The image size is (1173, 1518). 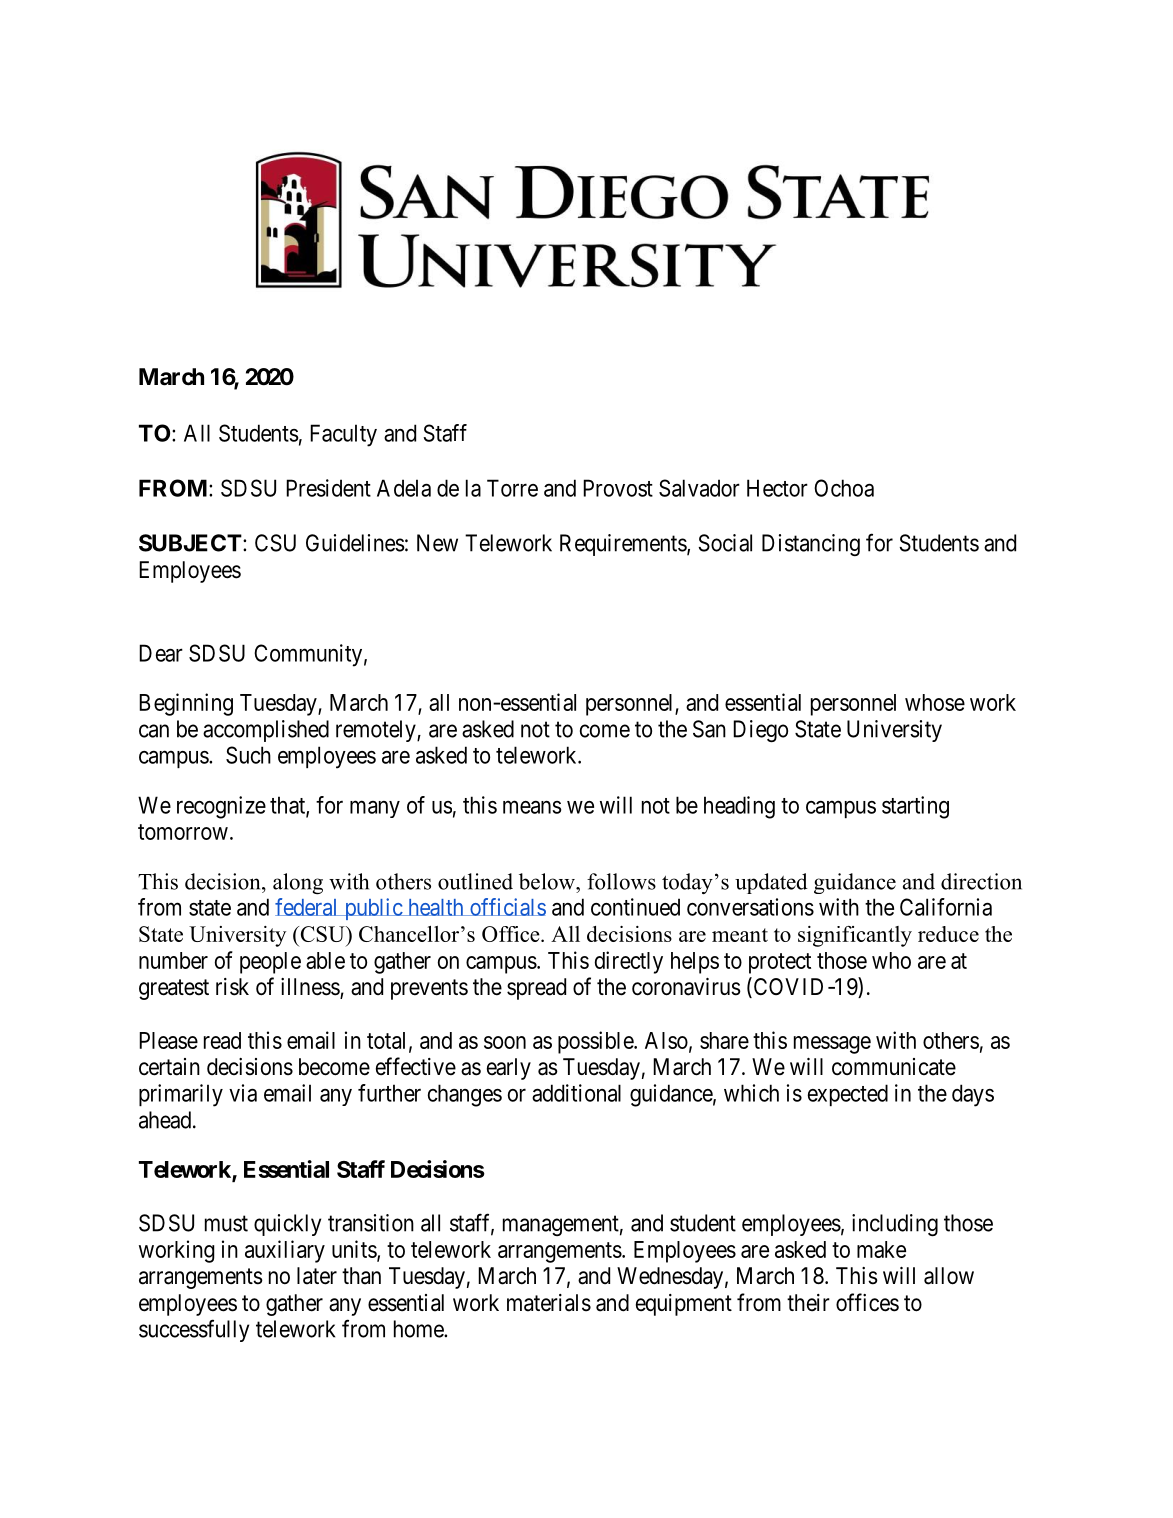 I want to click on Ochoa, so click(x=844, y=488).
